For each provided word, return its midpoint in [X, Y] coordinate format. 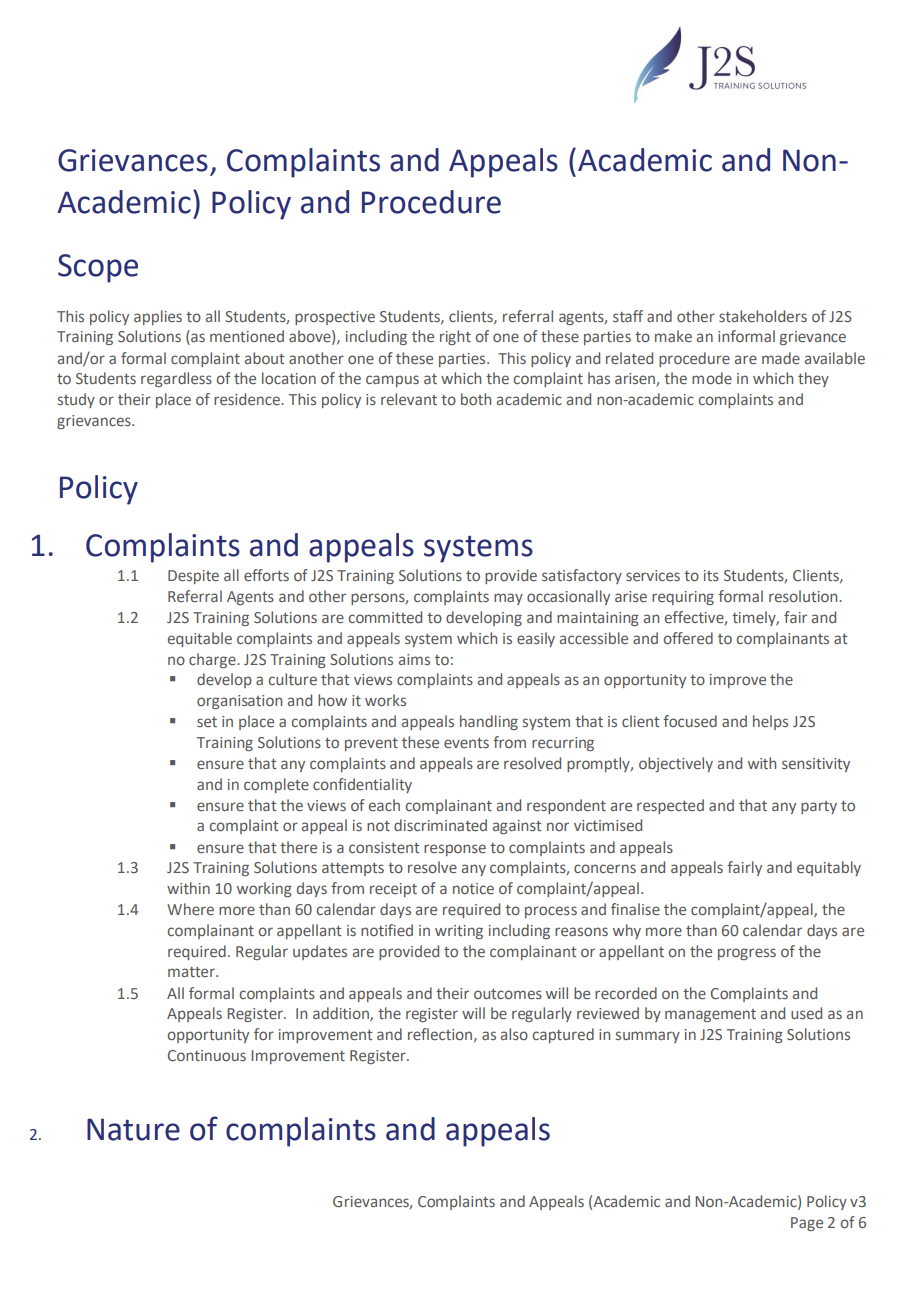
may [508, 599]
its [711, 575]
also [514, 1034]
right [455, 337]
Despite [193, 577]
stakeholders [763, 316]
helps [770, 722]
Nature [133, 1129]
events [466, 743]
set [207, 722]
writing [459, 932]
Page [807, 1224]
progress [747, 954]
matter [192, 972]
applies [158, 317]
